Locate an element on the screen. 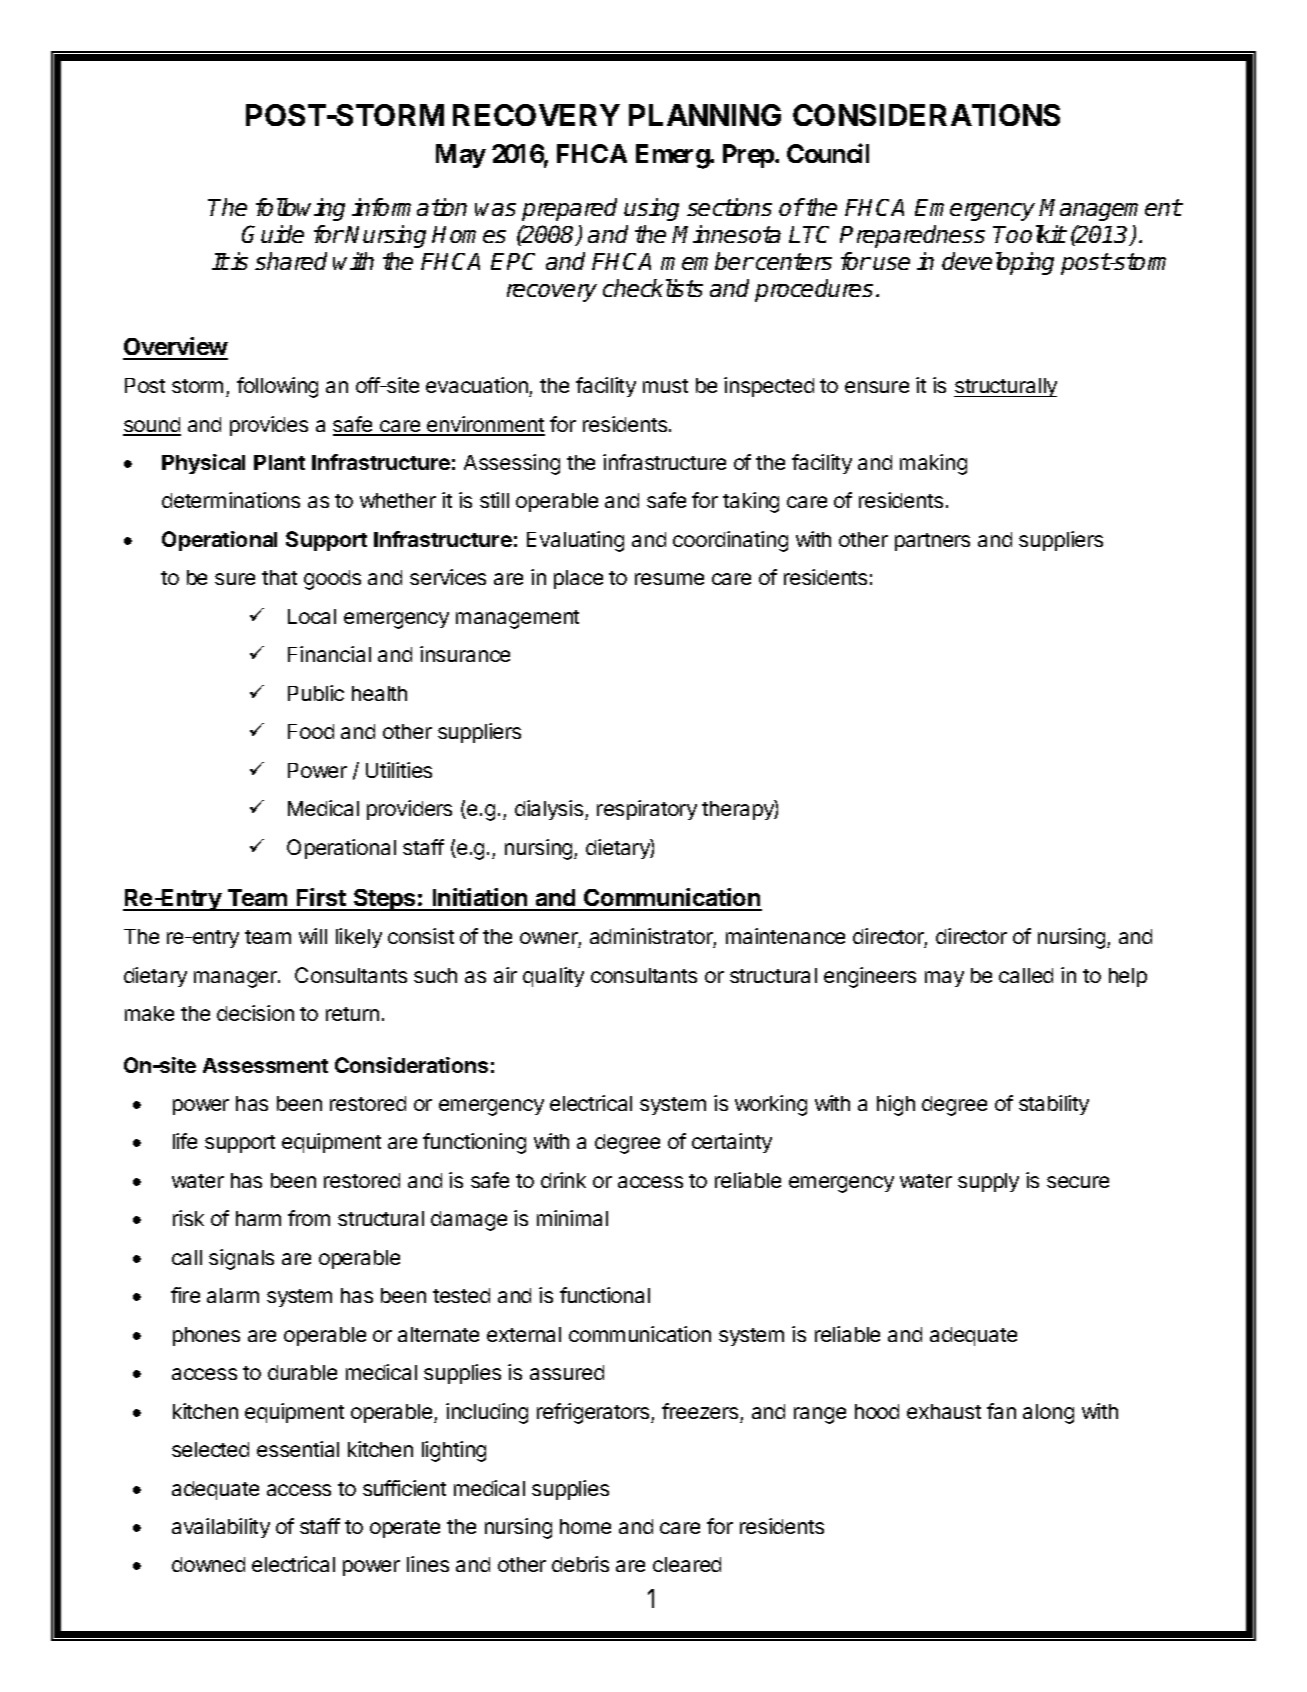 The width and height of the screenshot is (1307, 1692). making is located at coordinates (933, 464).
